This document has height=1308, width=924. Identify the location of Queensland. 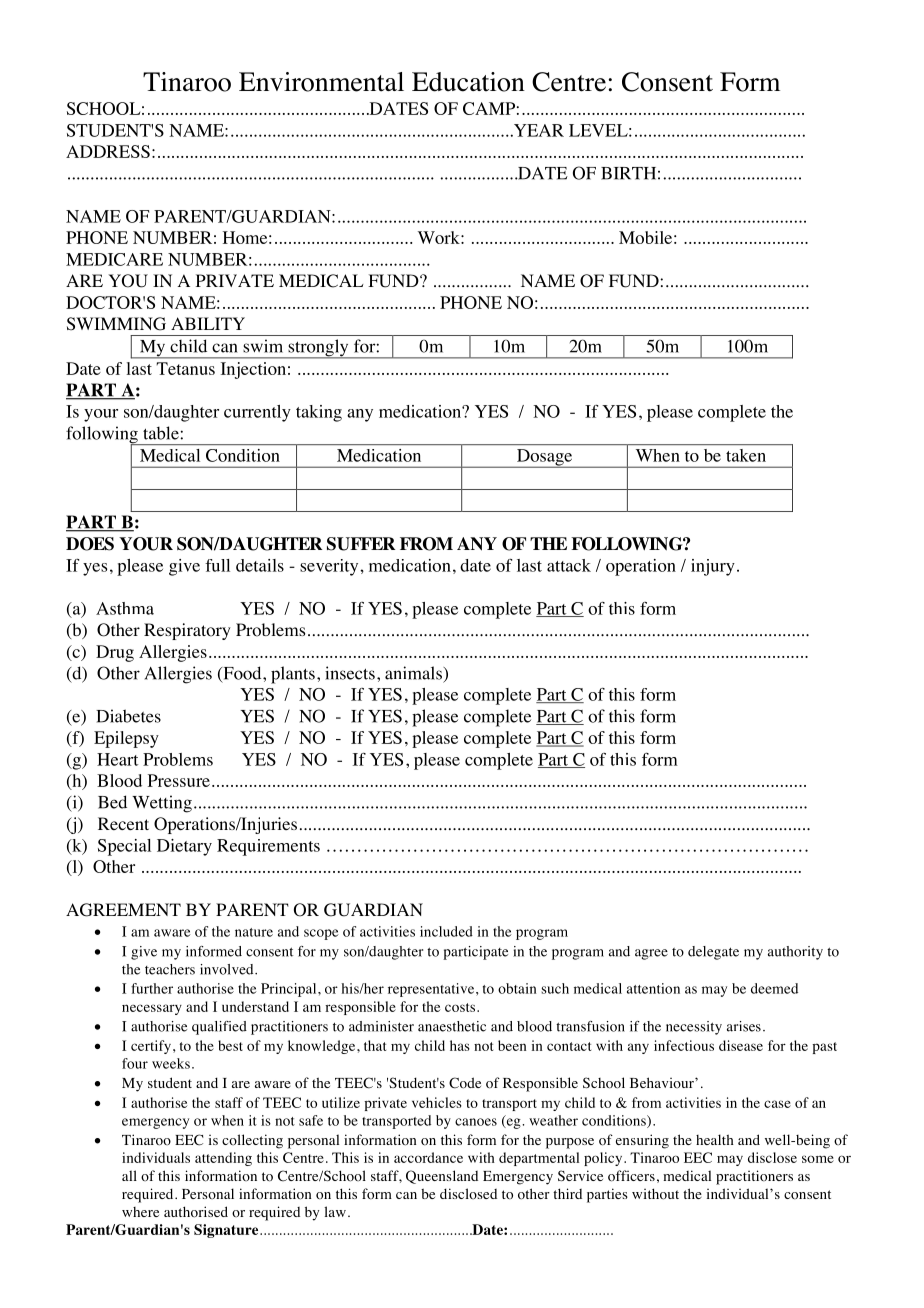
(442, 1177).
